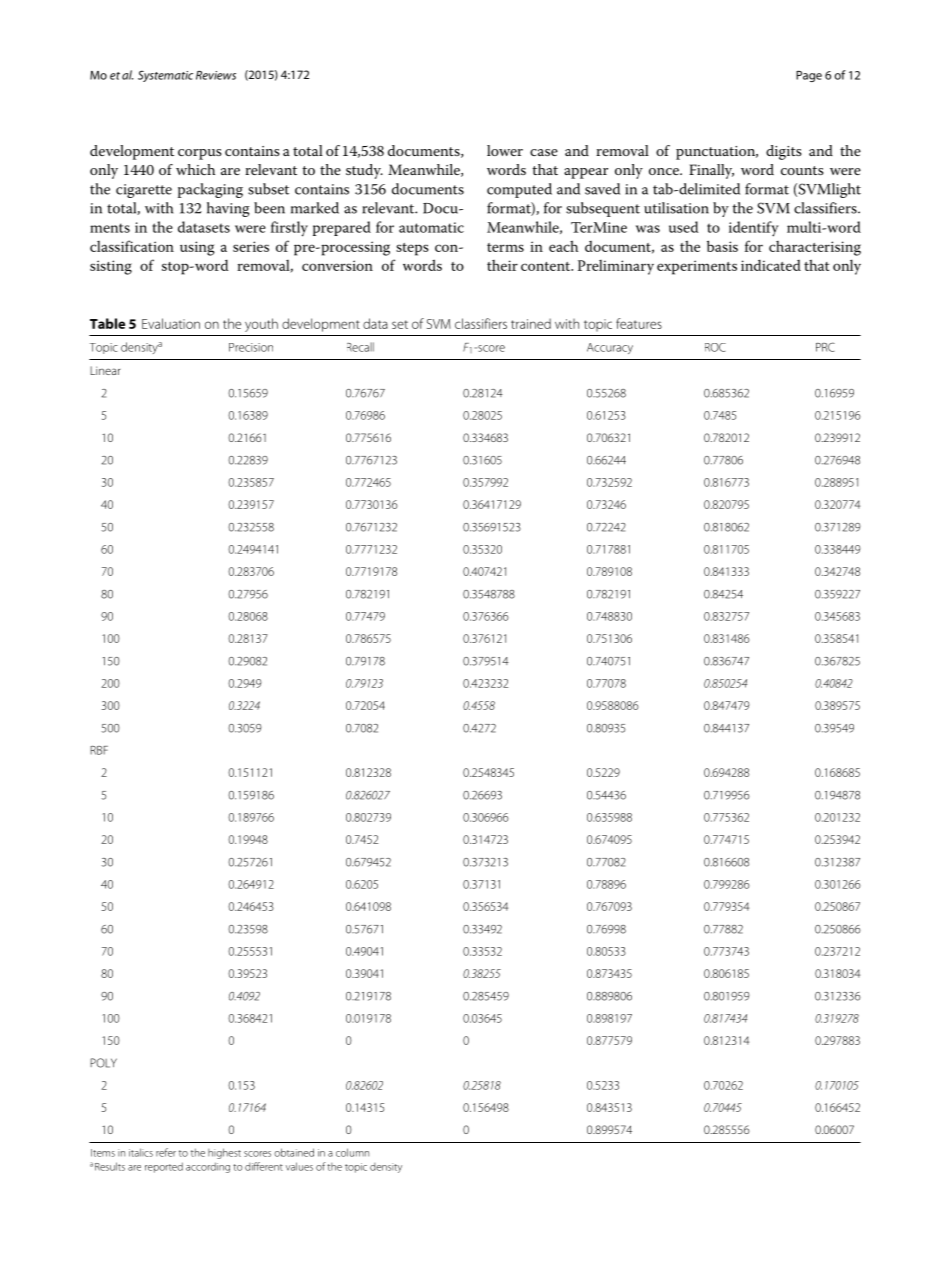  Describe the element at coordinates (352, 1152) in the document. I see `column` at that location.
